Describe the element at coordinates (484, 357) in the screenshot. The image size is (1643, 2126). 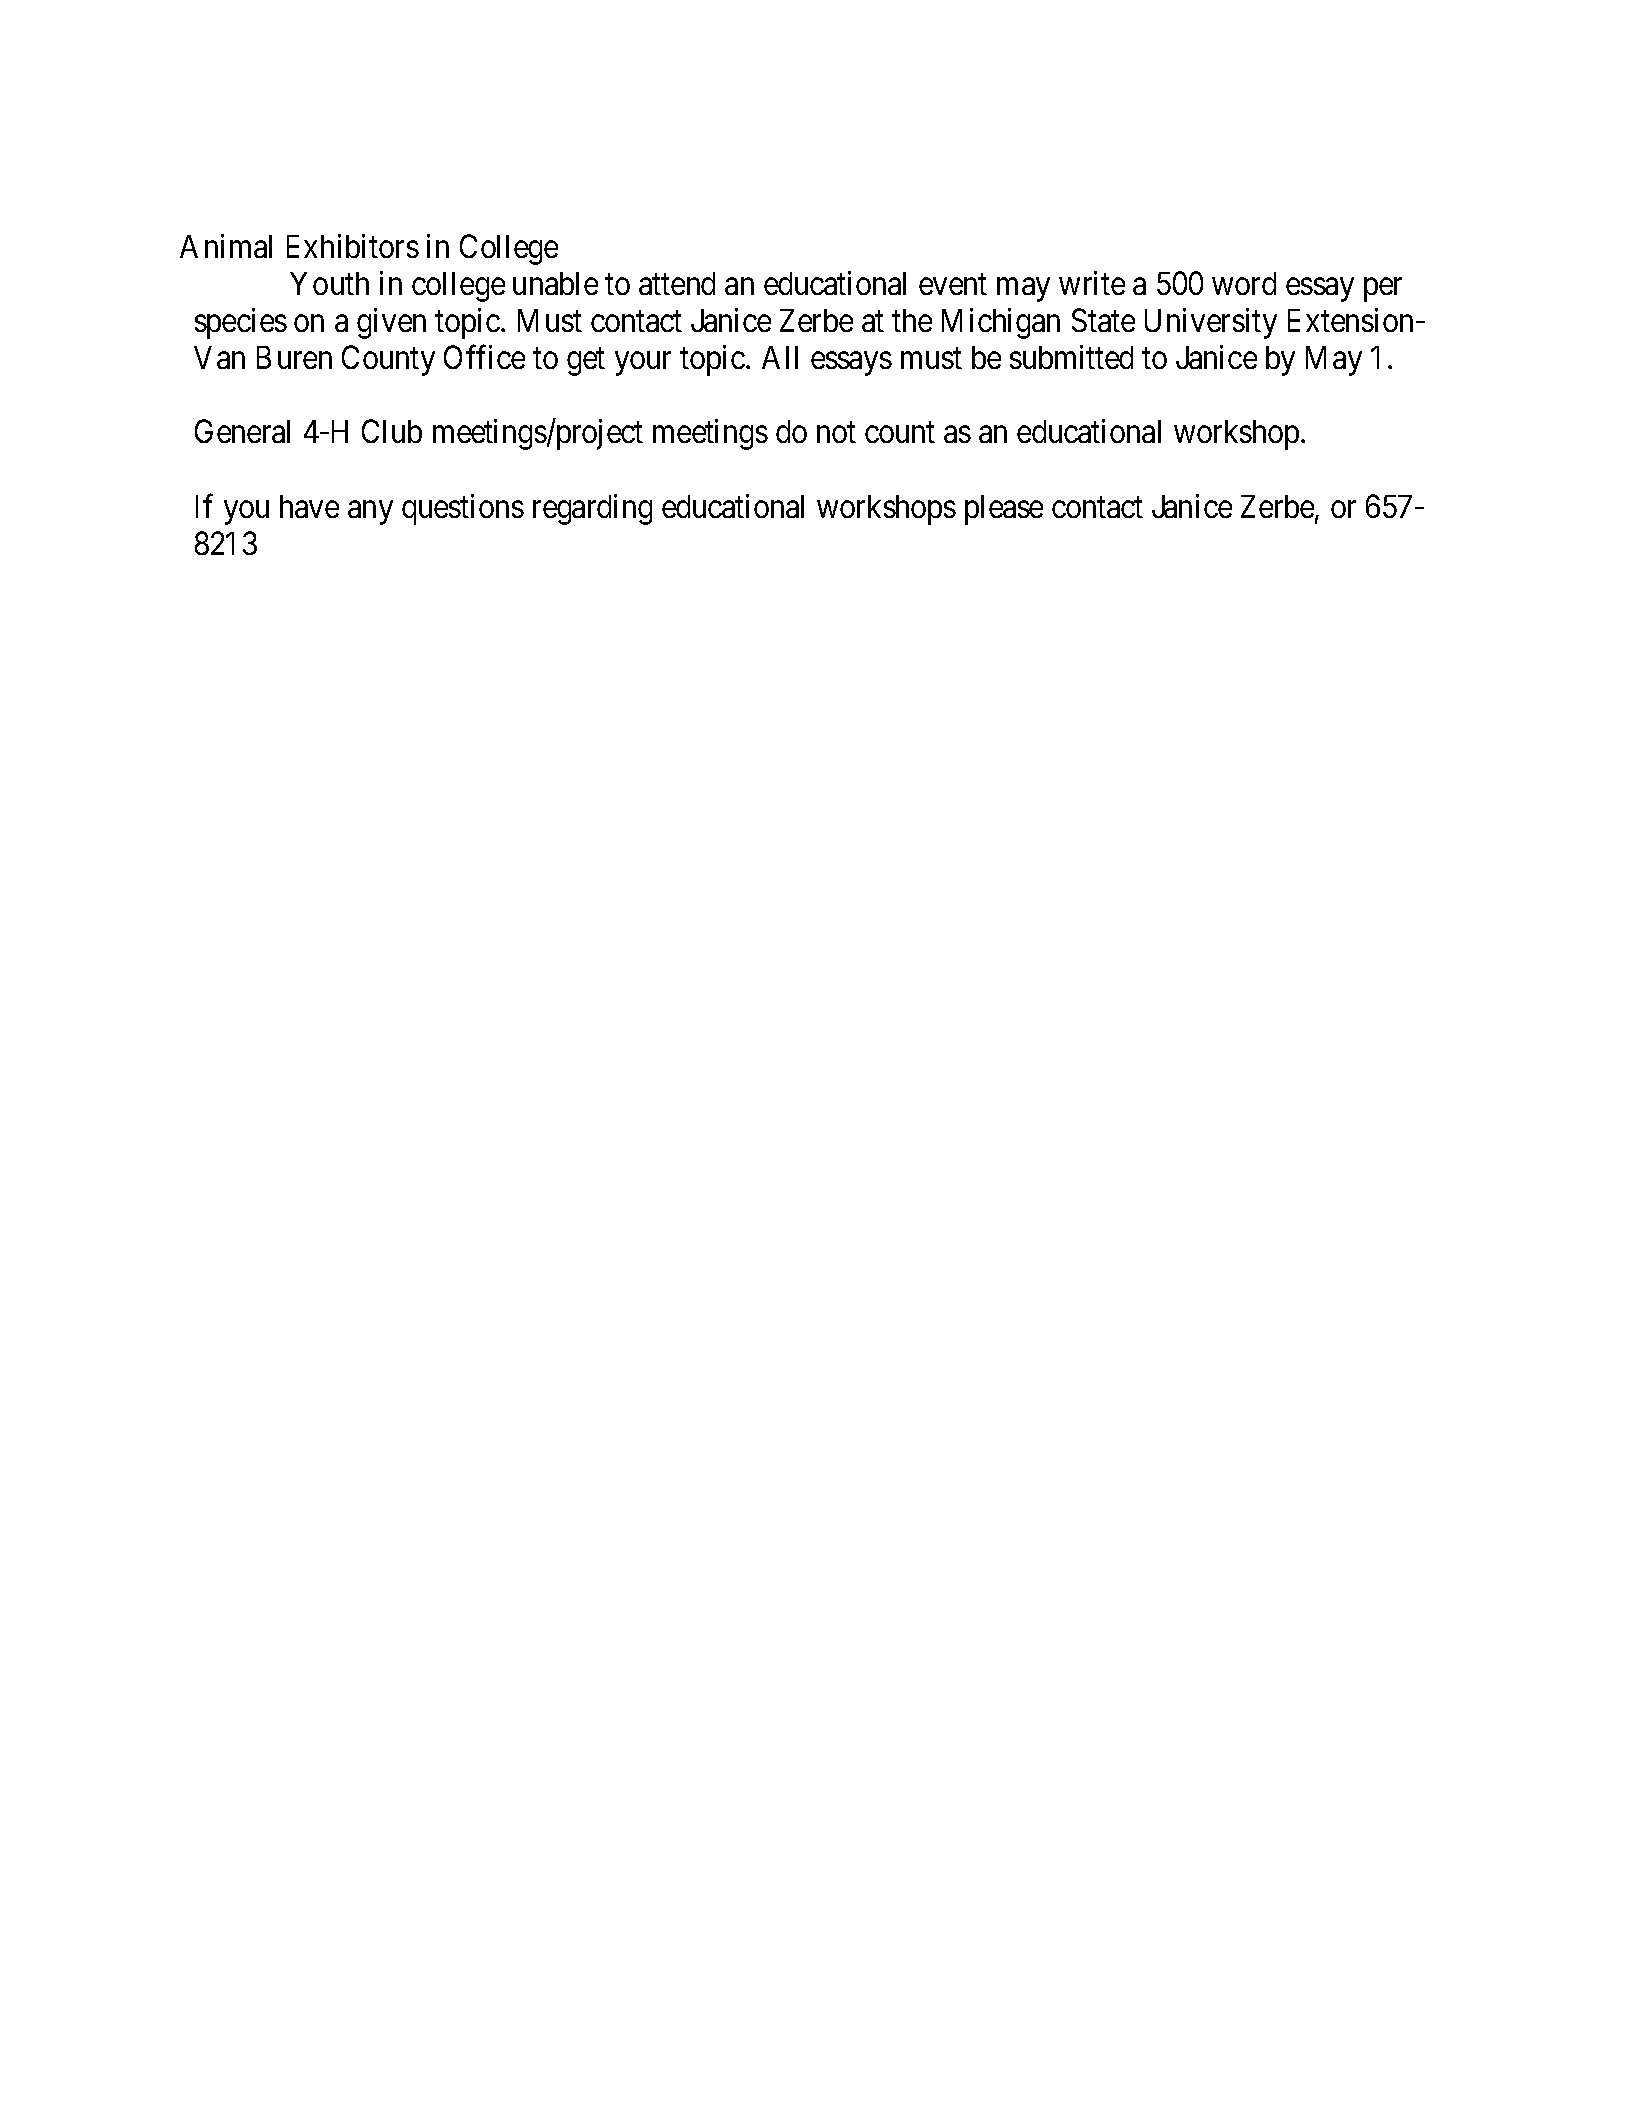
I see `Office` at that location.
